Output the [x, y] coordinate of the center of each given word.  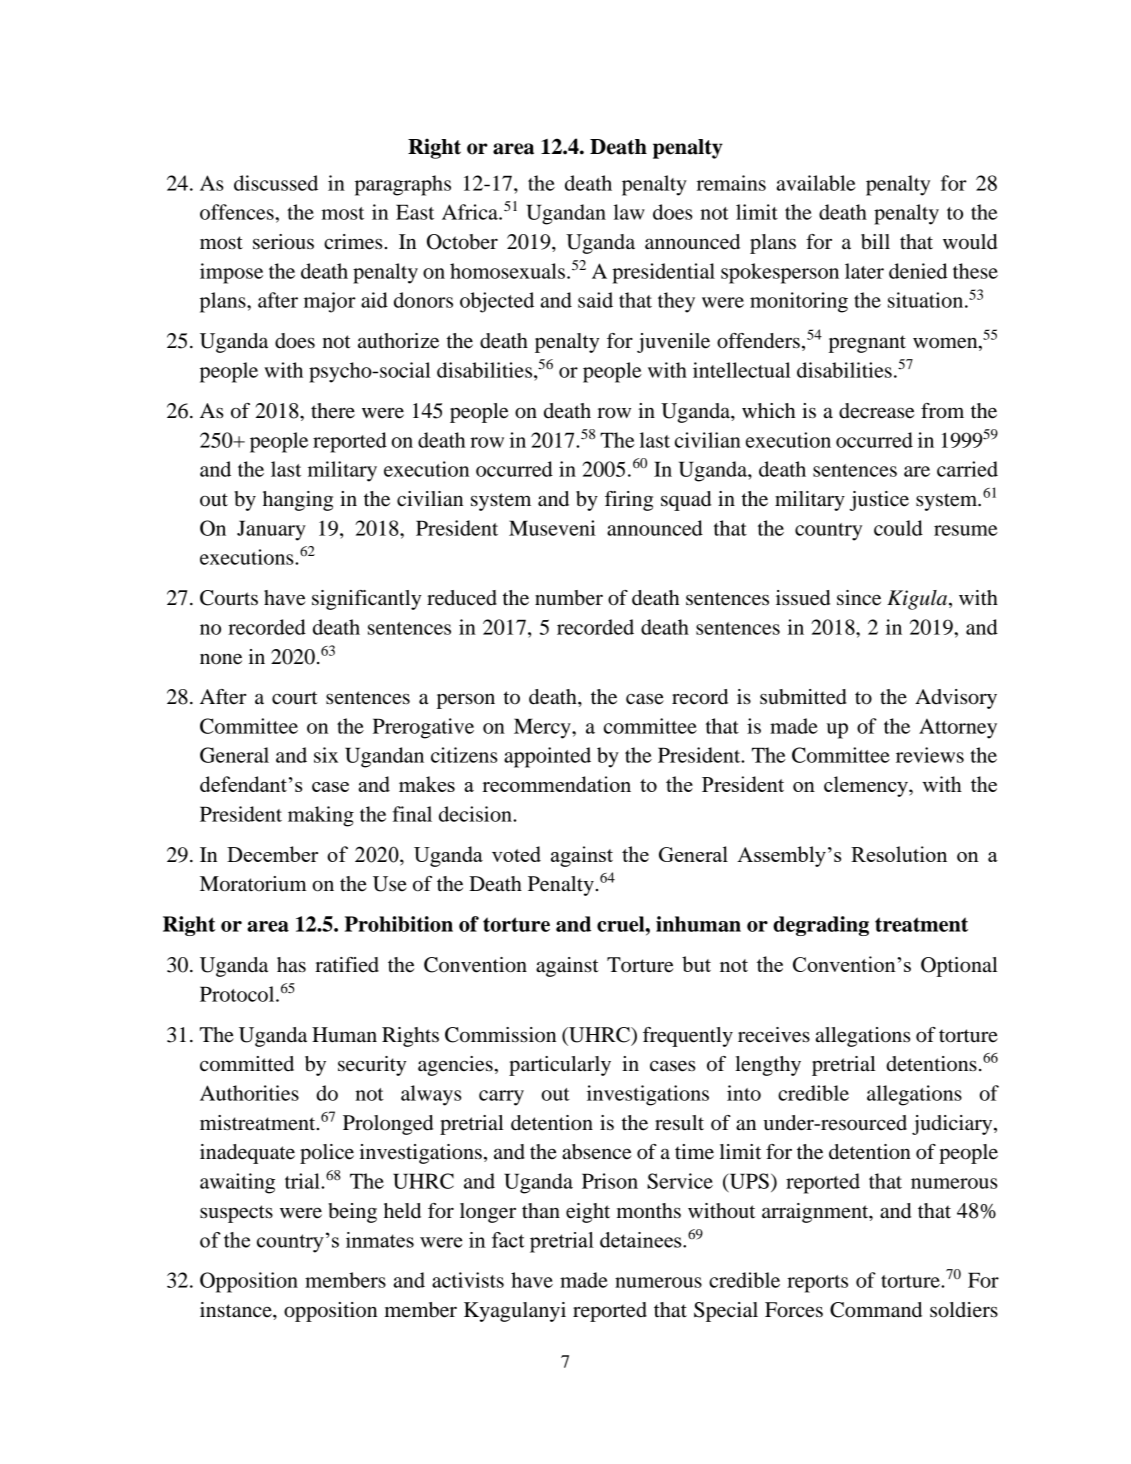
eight [588, 1213]
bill [875, 242]
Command [876, 1310]
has [291, 965]
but [696, 964]
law [629, 212]
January [271, 530]
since [859, 598]
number [569, 598]
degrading [821, 926]
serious [283, 242]
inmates [380, 1240]
